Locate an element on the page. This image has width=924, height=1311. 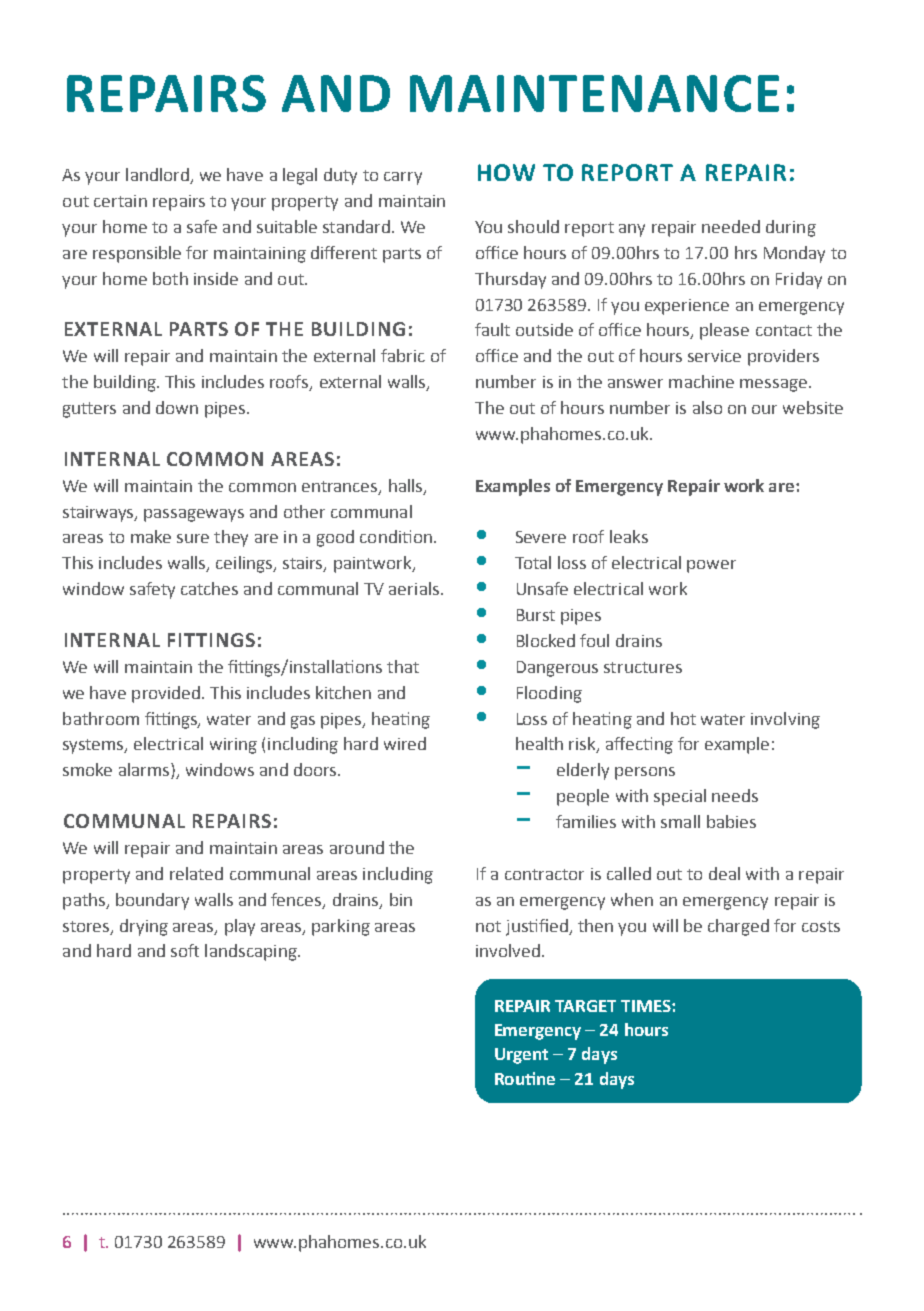
TIMES is located at coordinates (647, 1006).
